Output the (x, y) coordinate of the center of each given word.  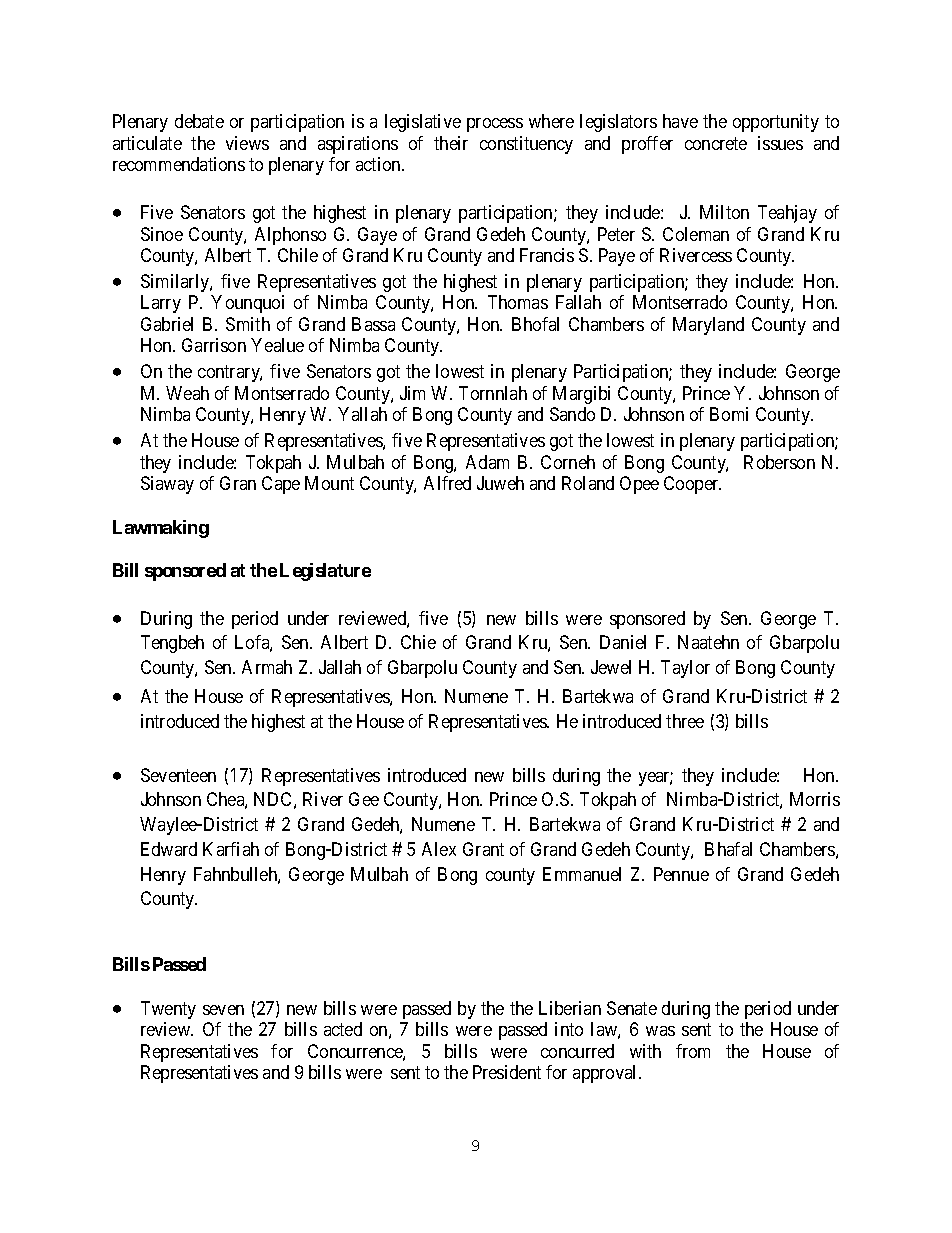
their (451, 143)
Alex (439, 849)
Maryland (708, 326)
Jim (412, 393)
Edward (169, 849)
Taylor (685, 669)
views (247, 143)
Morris (815, 799)
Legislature (325, 572)
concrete (716, 143)
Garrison (214, 345)
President (507, 1072)
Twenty (168, 1010)
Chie (418, 642)
